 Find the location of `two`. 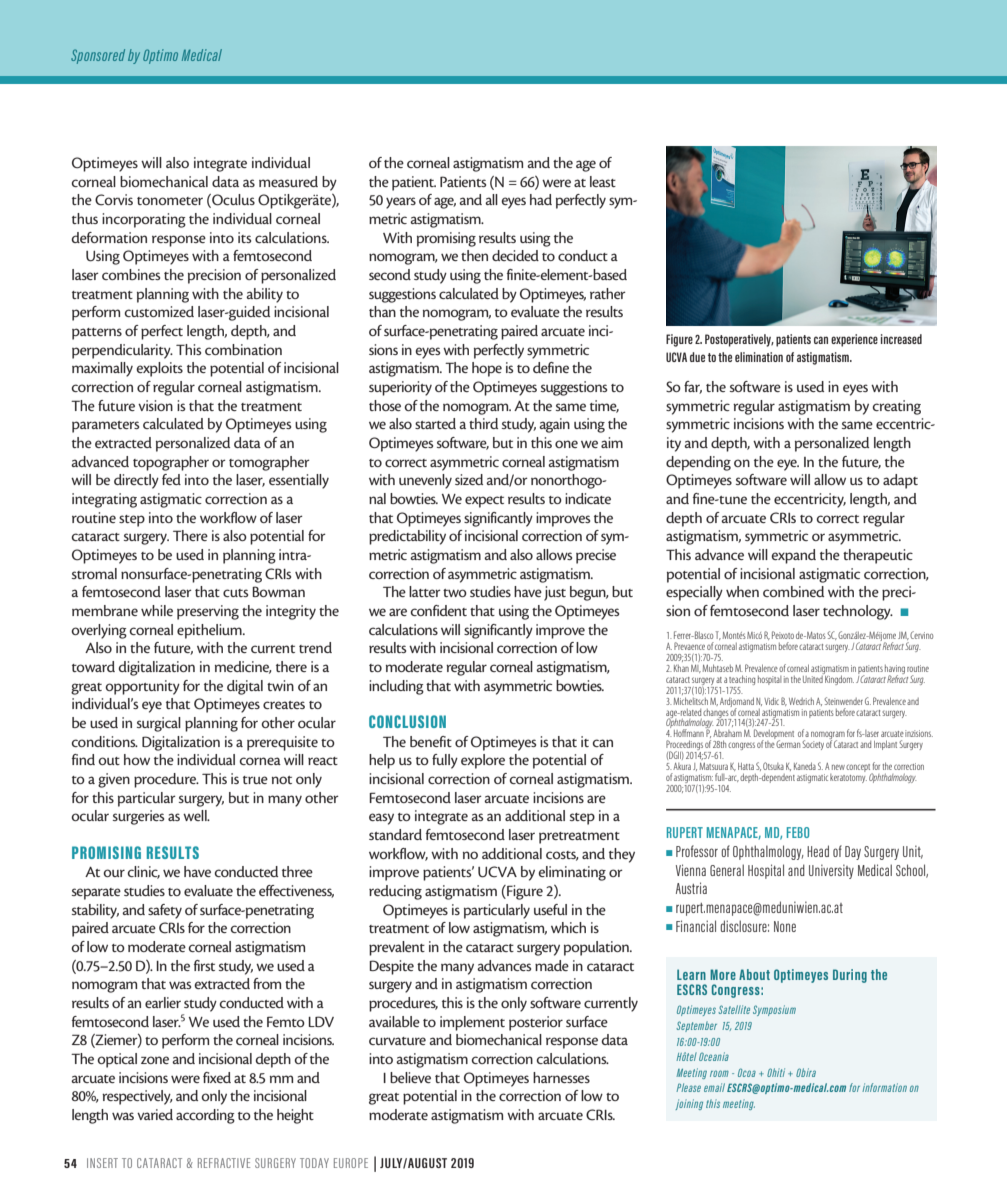

two is located at coordinates (455, 593).
